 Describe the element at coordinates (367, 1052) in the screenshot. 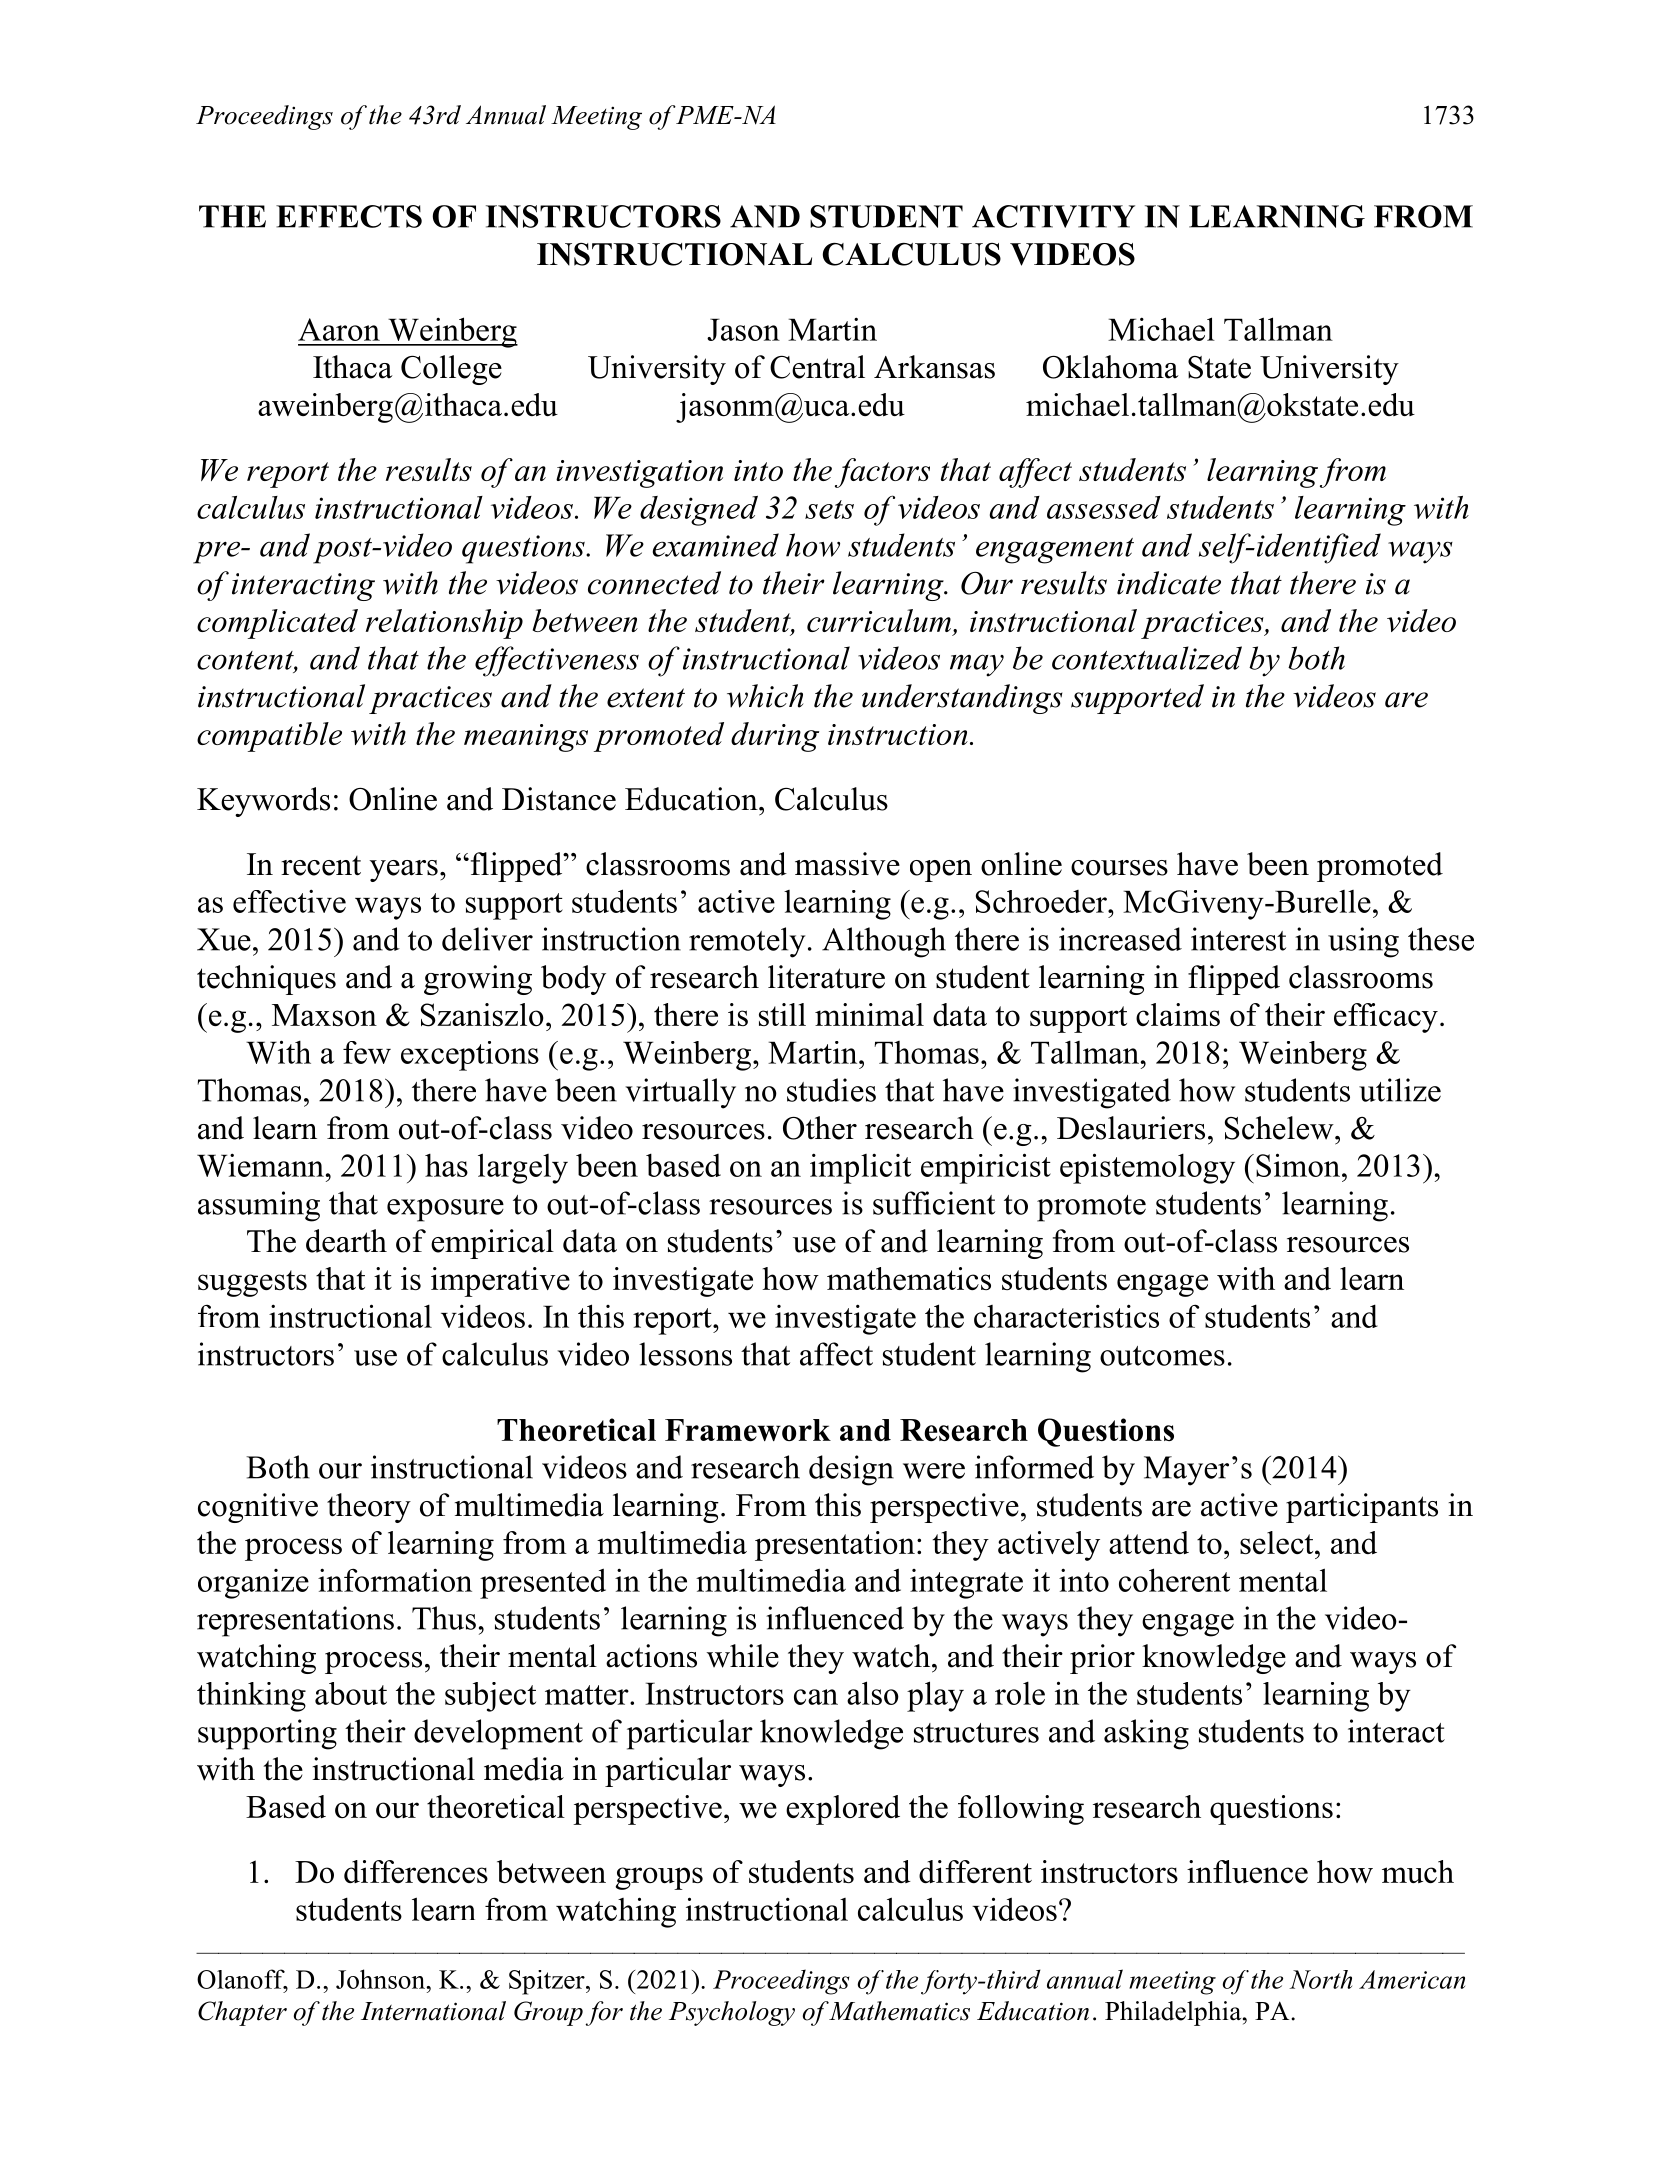

I see `few` at that location.
